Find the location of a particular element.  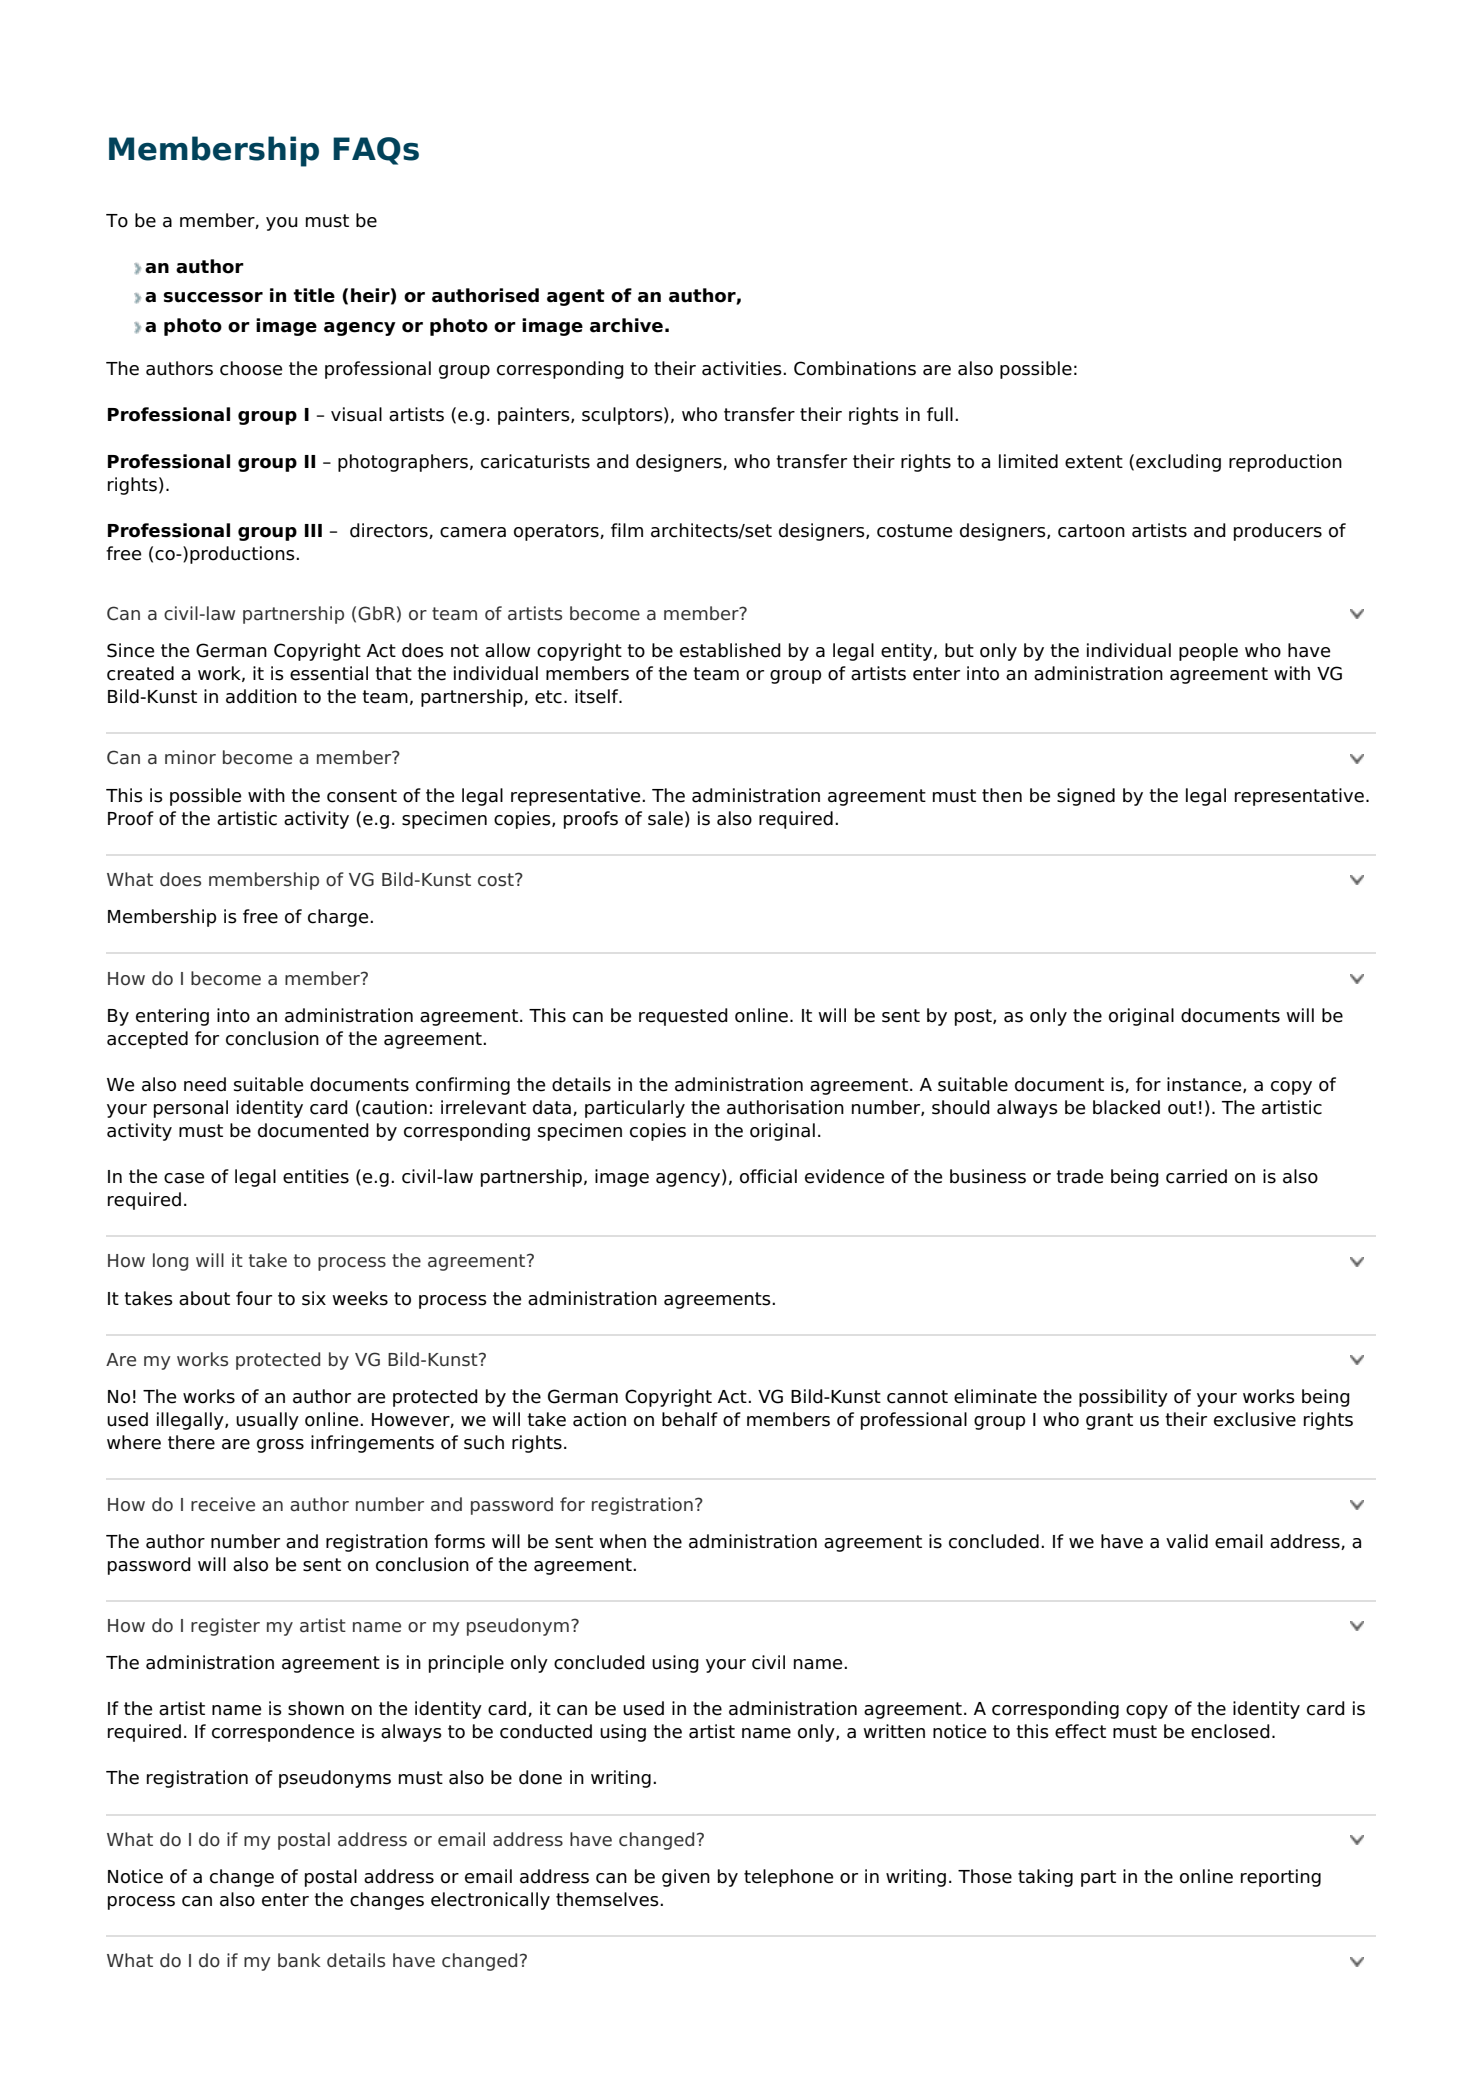

given is located at coordinates (686, 1878).
